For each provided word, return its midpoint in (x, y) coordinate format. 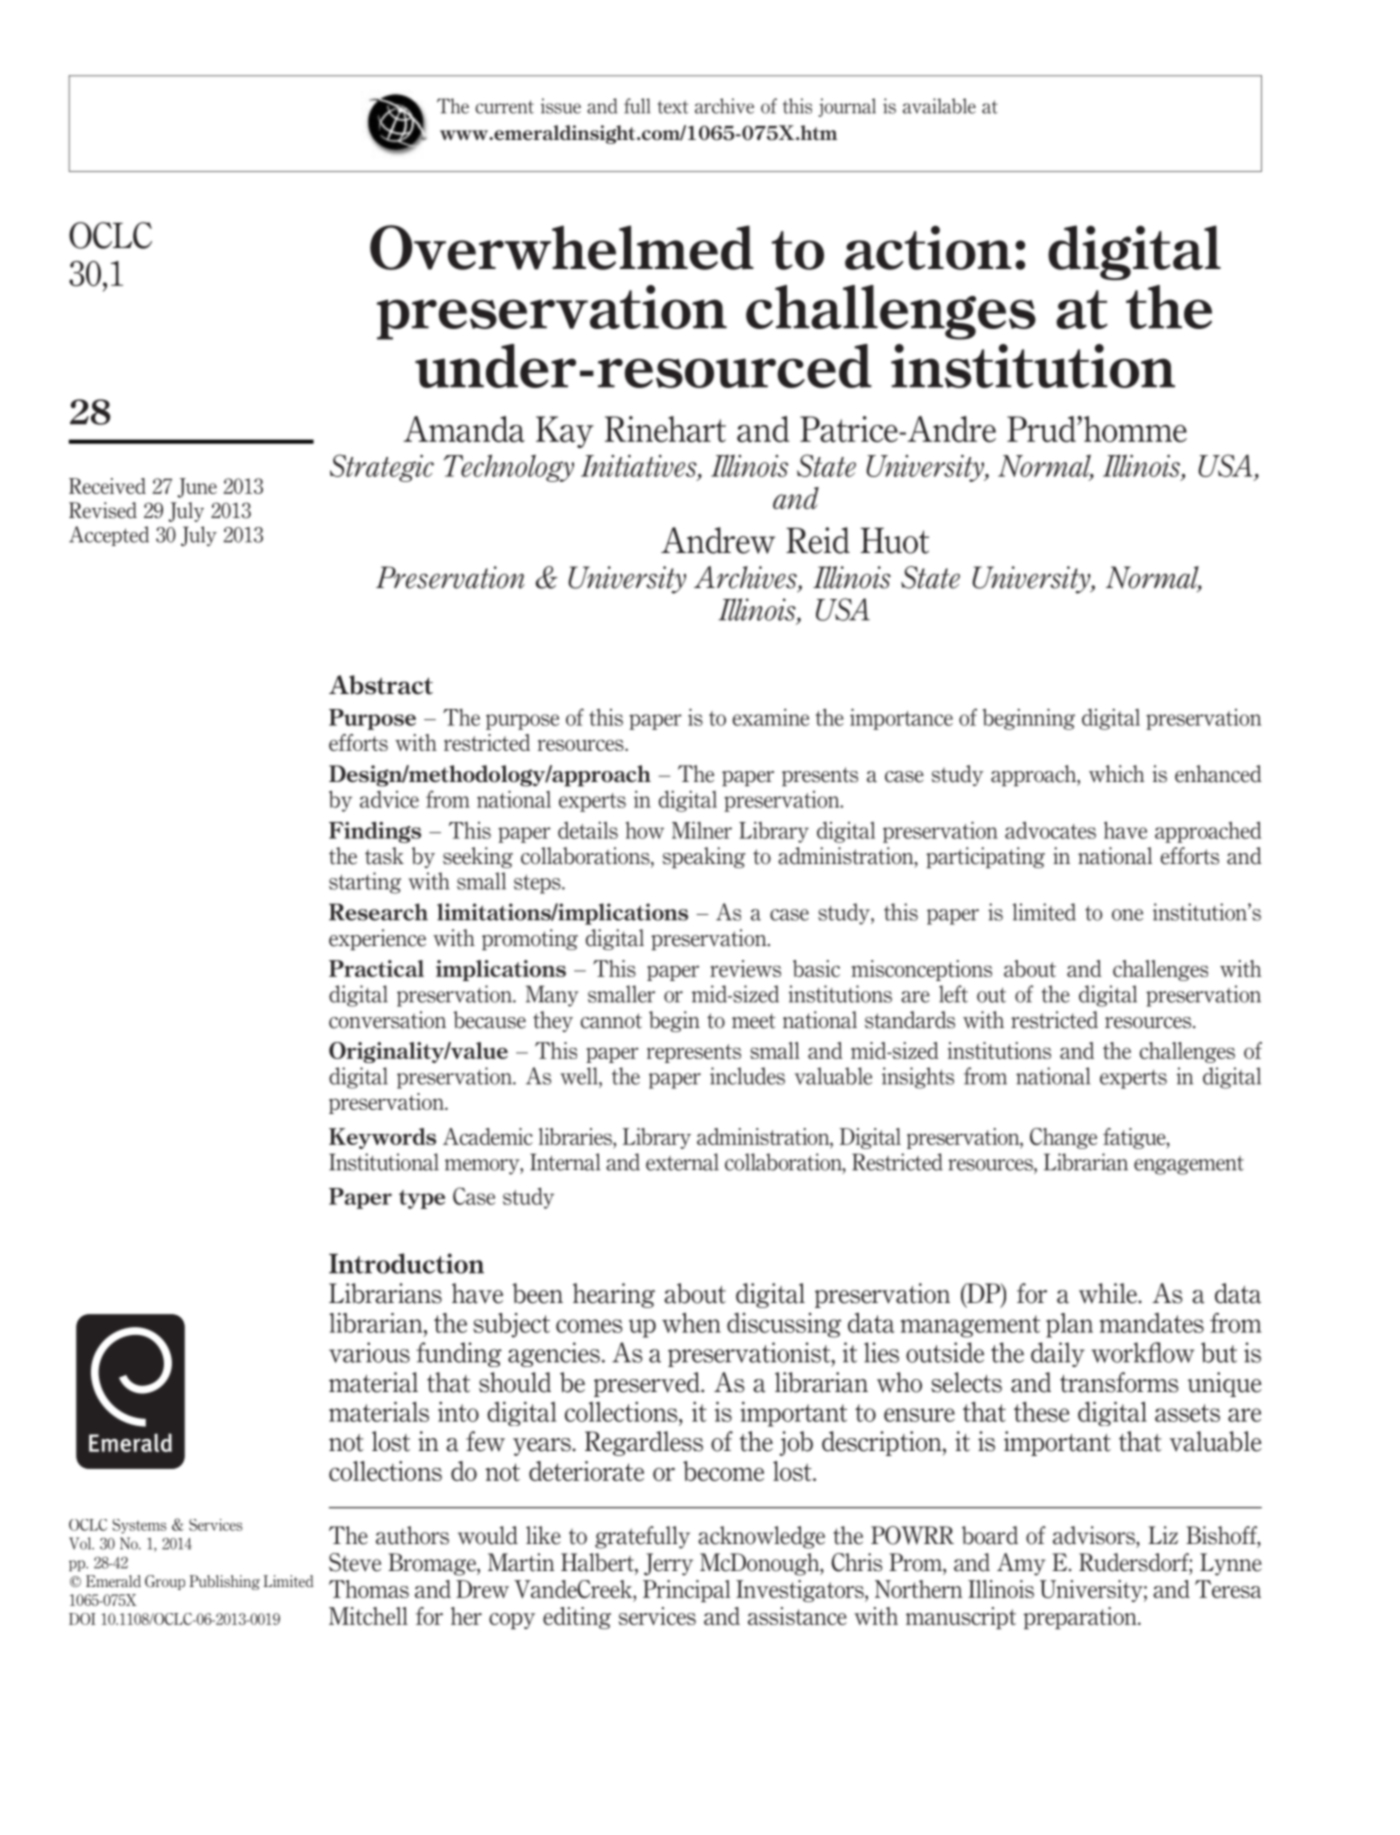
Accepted (109, 536)
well (580, 1076)
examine (770, 717)
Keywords (382, 1138)
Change (1063, 1138)
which (1117, 774)
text (673, 107)
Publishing (224, 1582)
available (939, 106)
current (504, 107)
